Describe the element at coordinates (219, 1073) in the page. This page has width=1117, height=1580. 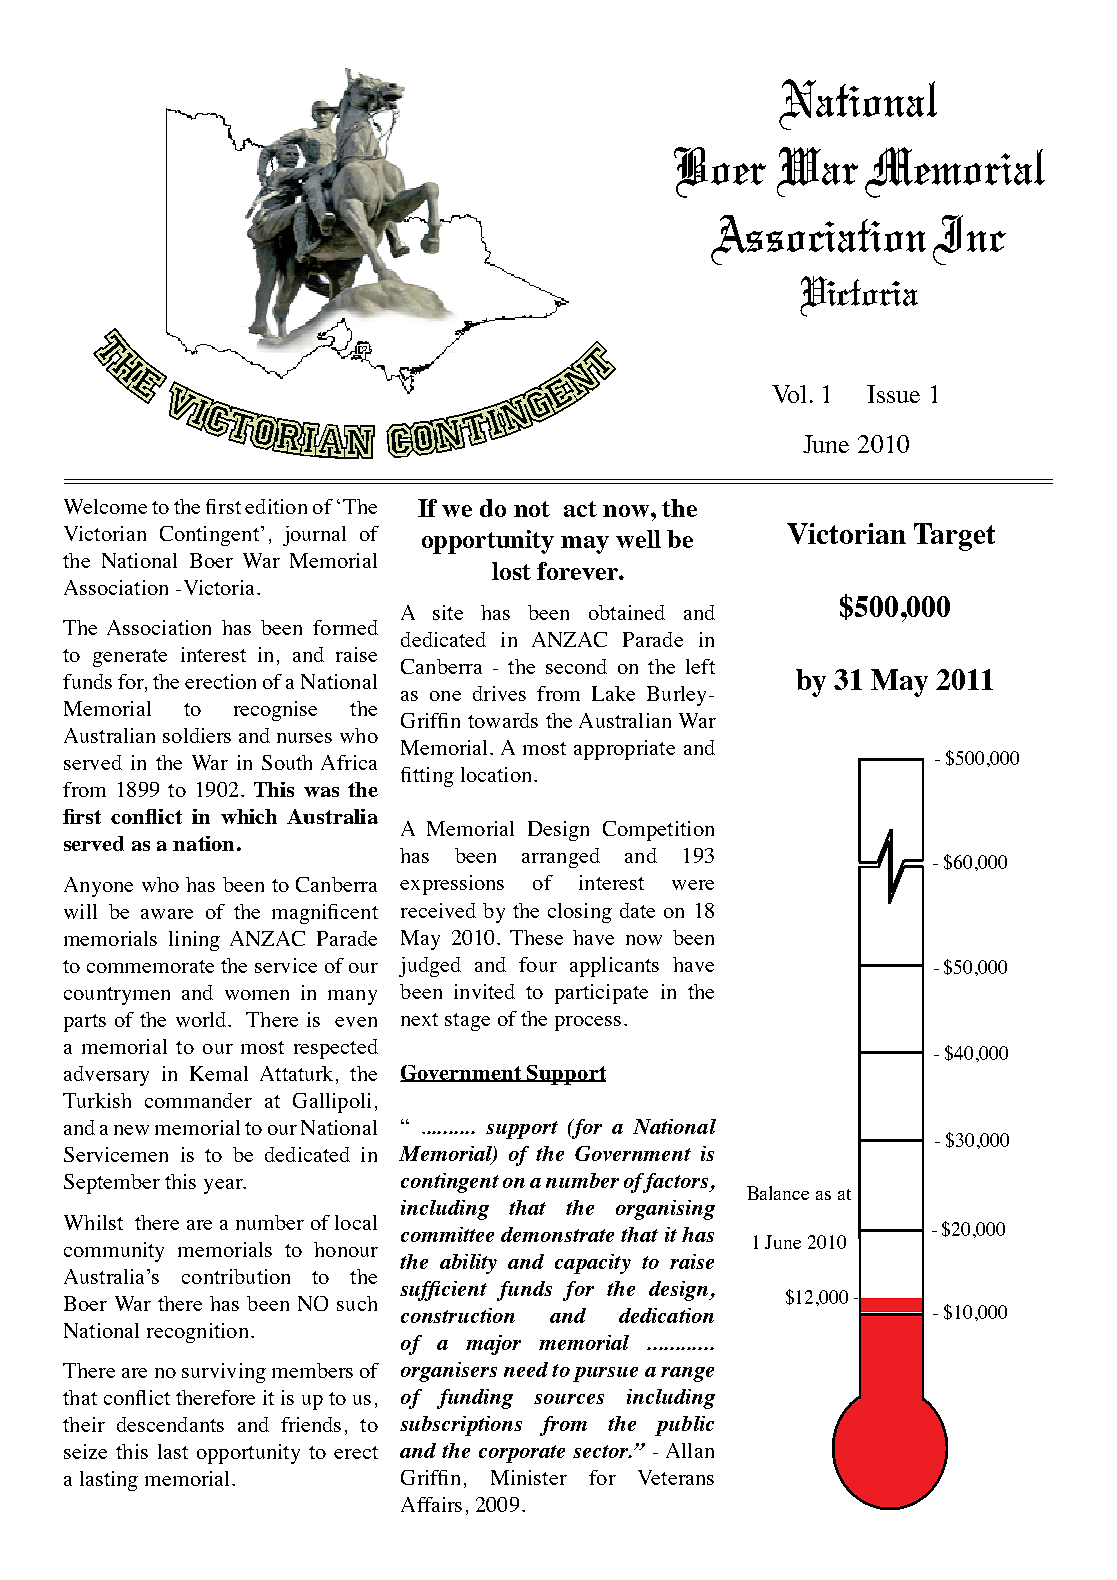
I see `Kemal` at that location.
